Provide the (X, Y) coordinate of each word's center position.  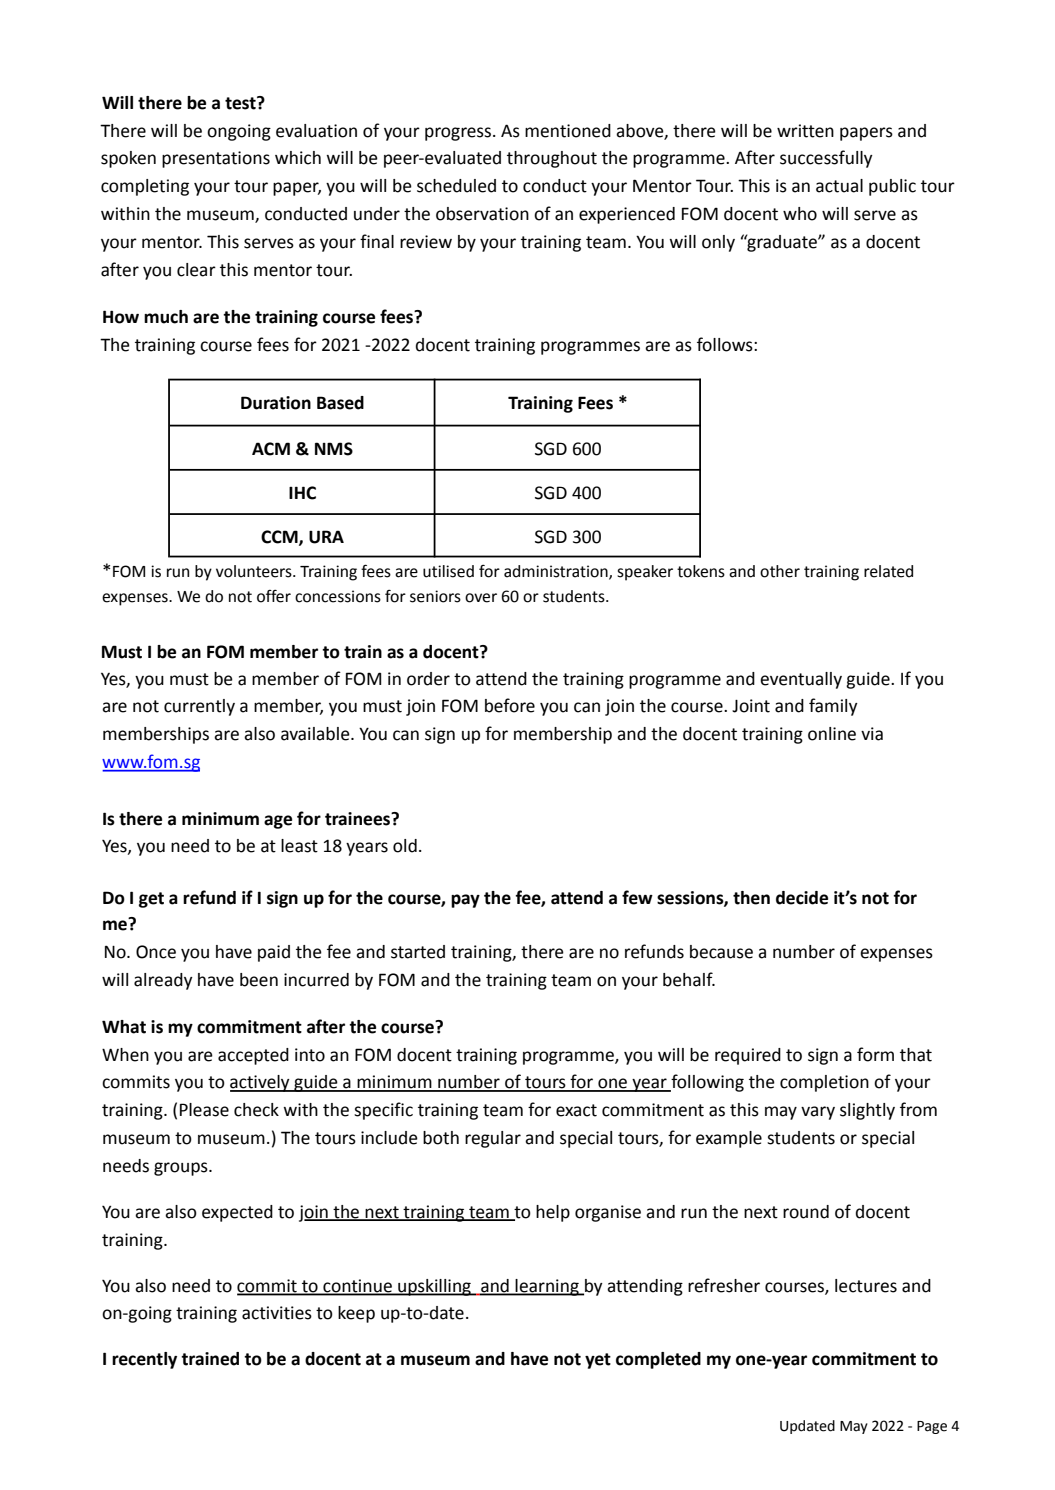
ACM (271, 449)
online (832, 734)
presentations (216, 159)
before (510, 705)
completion (824, 1083)
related (888, 571)
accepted (253, 1056)
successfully (826, 159)
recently (144, 1360)
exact (576, 1110)
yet (598, 1361)
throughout (552, 159)
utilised (448, 571)
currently (199, 707)
